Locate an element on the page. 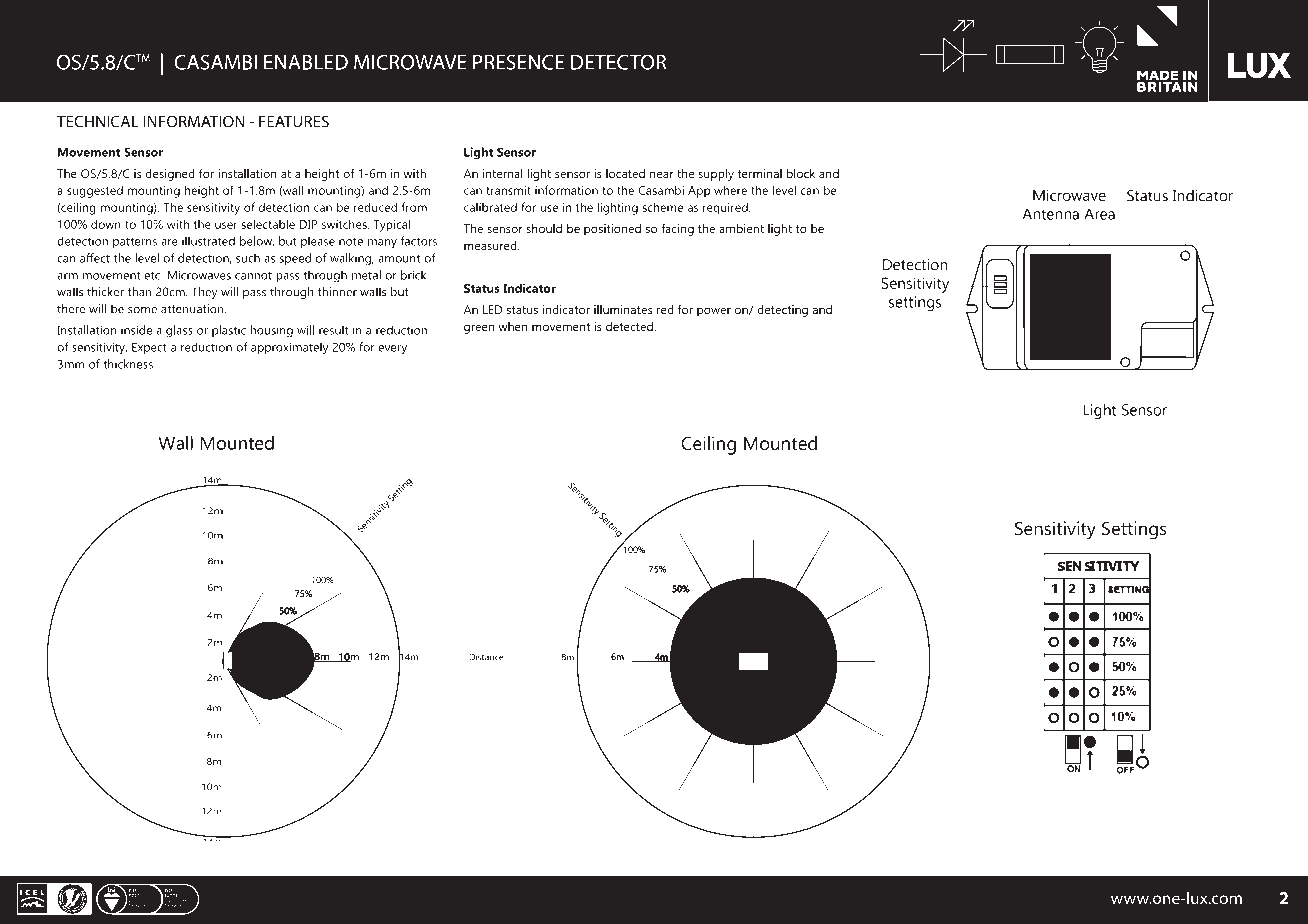 The height and width of the page is (924, 1308). detecting is located at coordinates (782, 311).
